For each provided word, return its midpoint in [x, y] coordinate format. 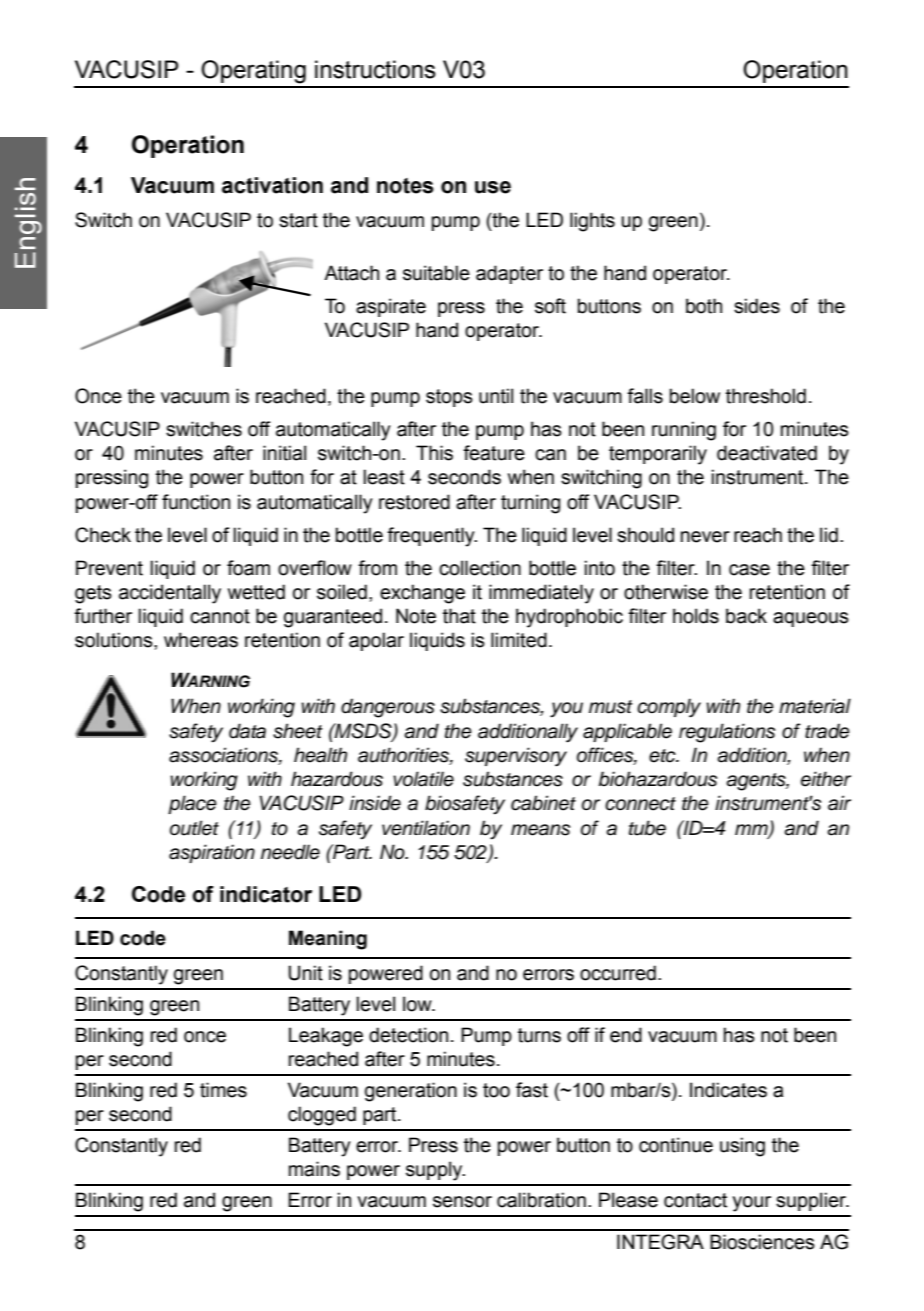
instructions [375, 69]
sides [757, 306]
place [192, 804]
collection [480, 568]
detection [408, 1035]
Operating [253, 72]
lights [592, 222]
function [196, 502]
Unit [305, 973]
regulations [727, 733]
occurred [618, 973]
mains [314, 1169]
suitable [436, 273]
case [749, 570]
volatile [423, 779]
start [298, 220]
